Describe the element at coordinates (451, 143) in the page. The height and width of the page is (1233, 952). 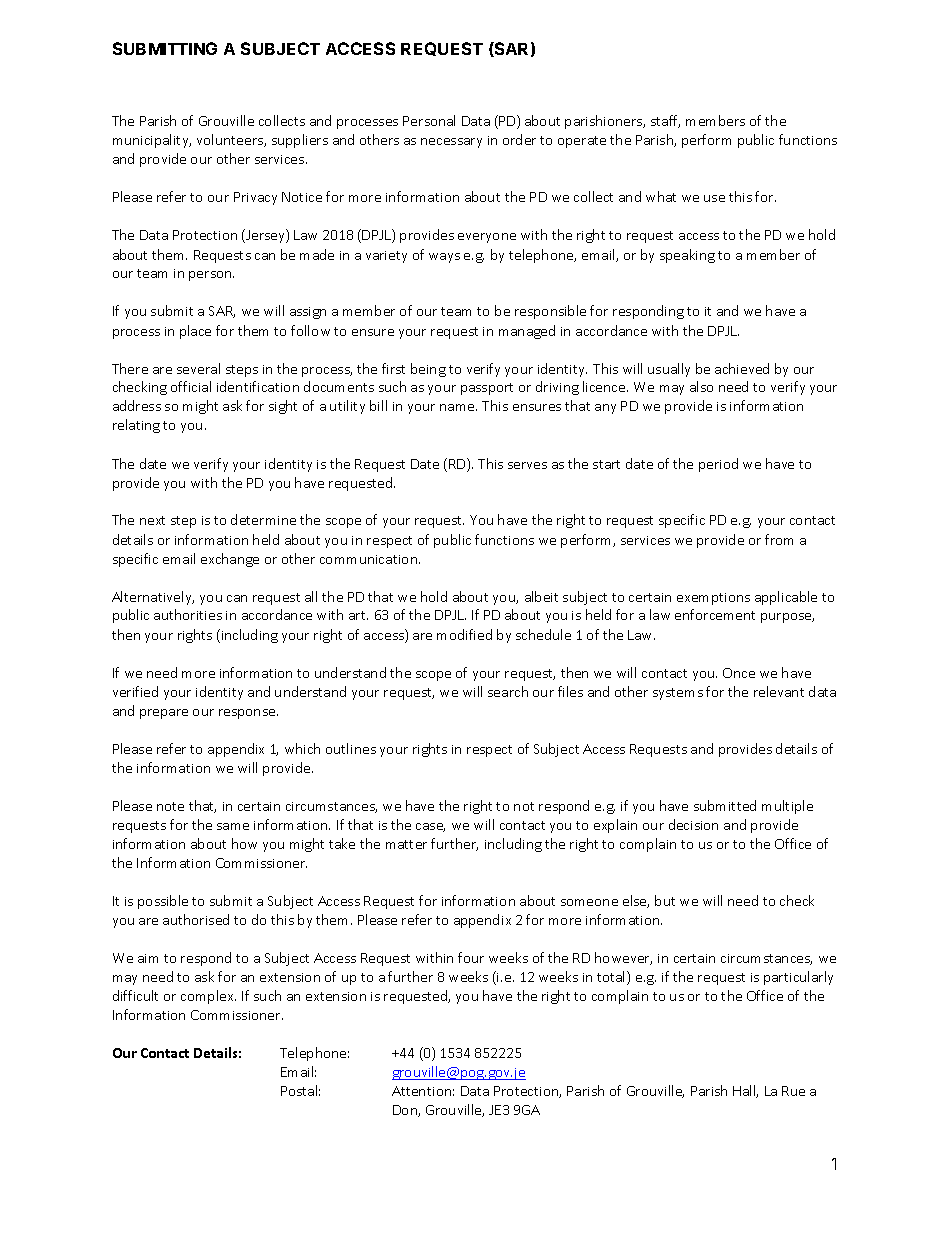
I see `necessary` at that location.
